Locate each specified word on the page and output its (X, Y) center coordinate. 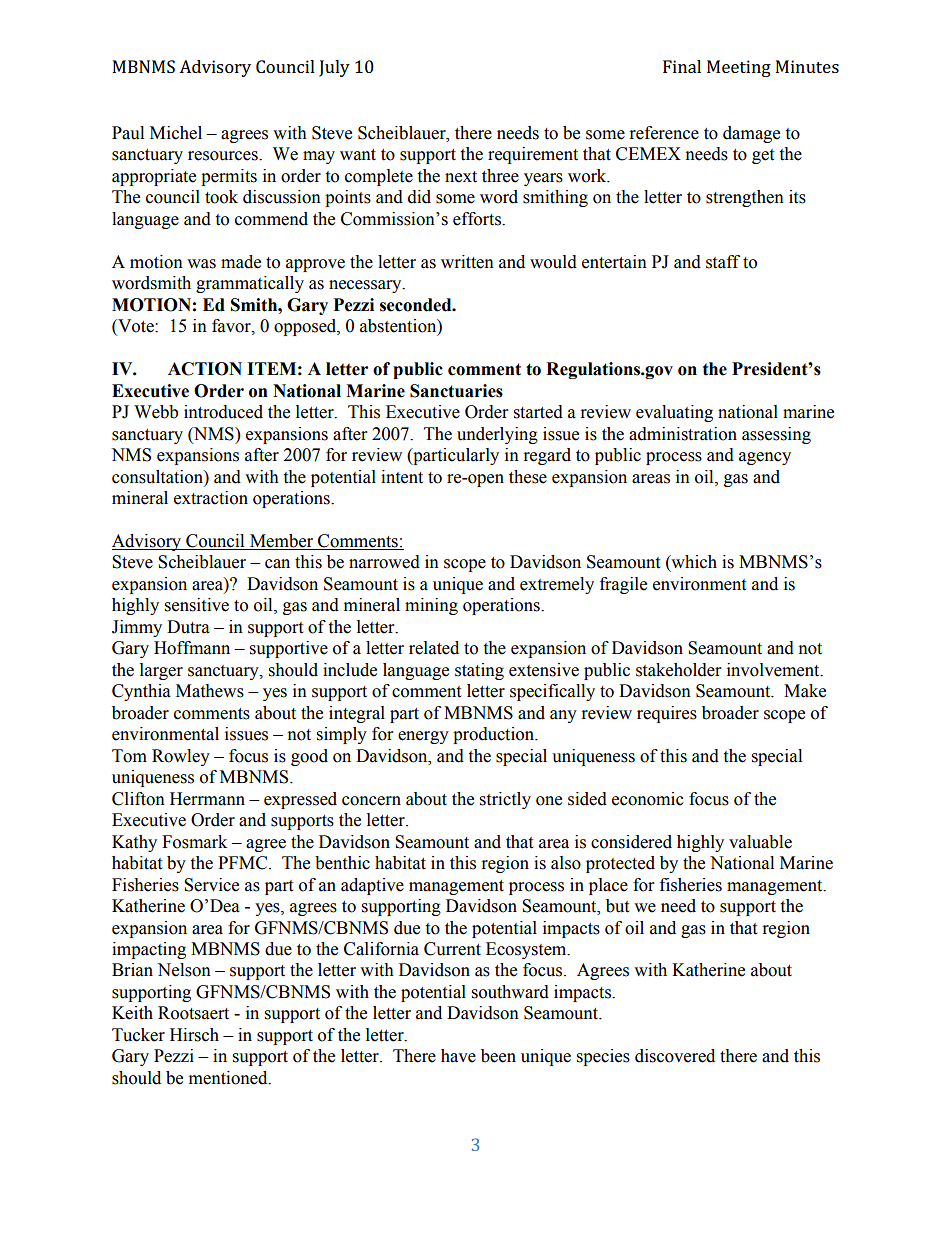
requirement (533, 155)
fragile (623, 585)
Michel (176, 133)
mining (431, 606)
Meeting (739, 68)
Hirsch (194, 1035)
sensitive (197, 605)
